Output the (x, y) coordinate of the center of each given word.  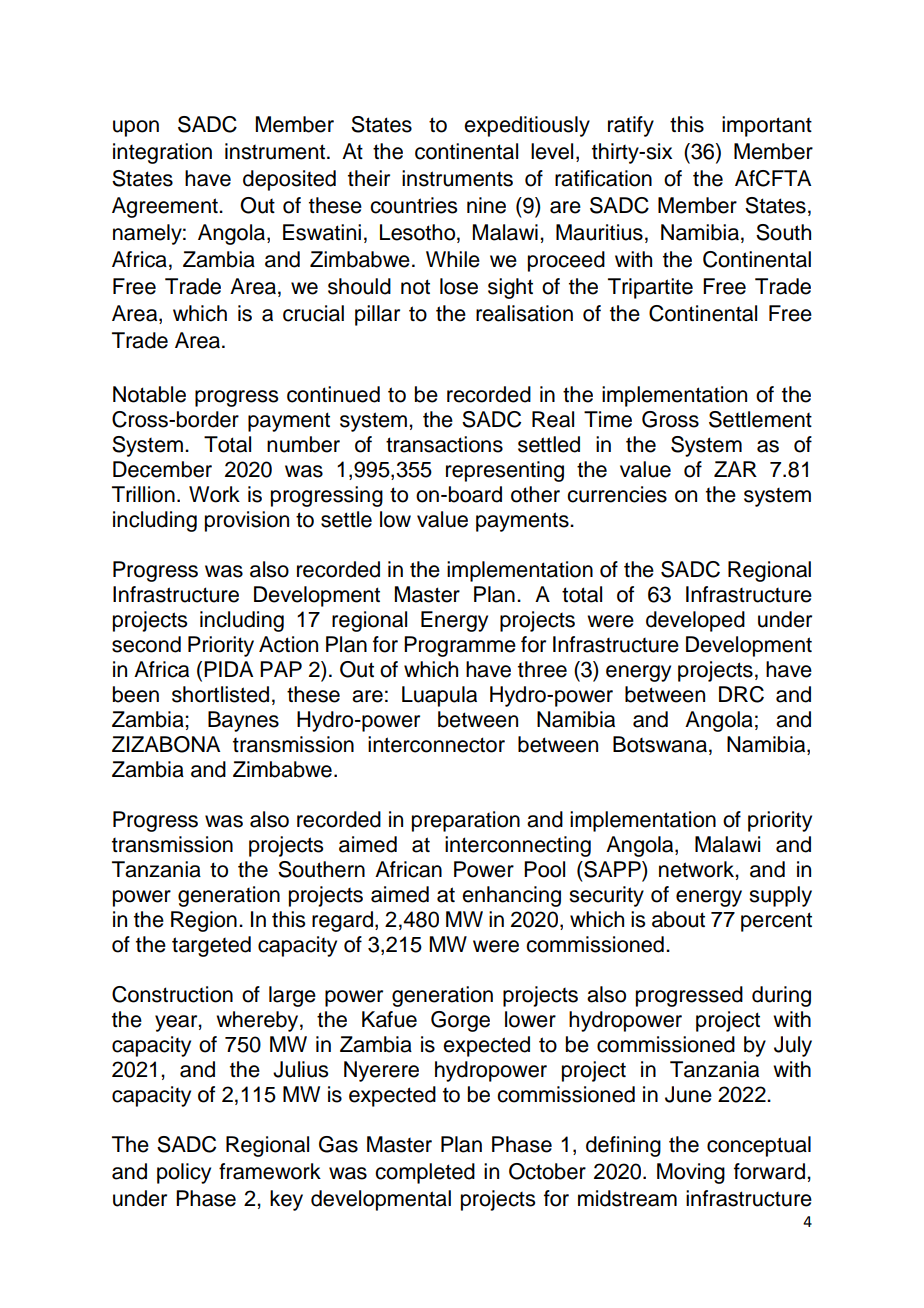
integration (162, 153)
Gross (670, 419)
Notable (149, 394)
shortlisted (220, 694)
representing (505, 471)
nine (486, 205)
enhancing (511, 896)
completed (425, 1173)
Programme (460, 646)
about (678, 919)
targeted (211, 946)
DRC (741, 694)
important (767, 126)
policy (184, 1173)
